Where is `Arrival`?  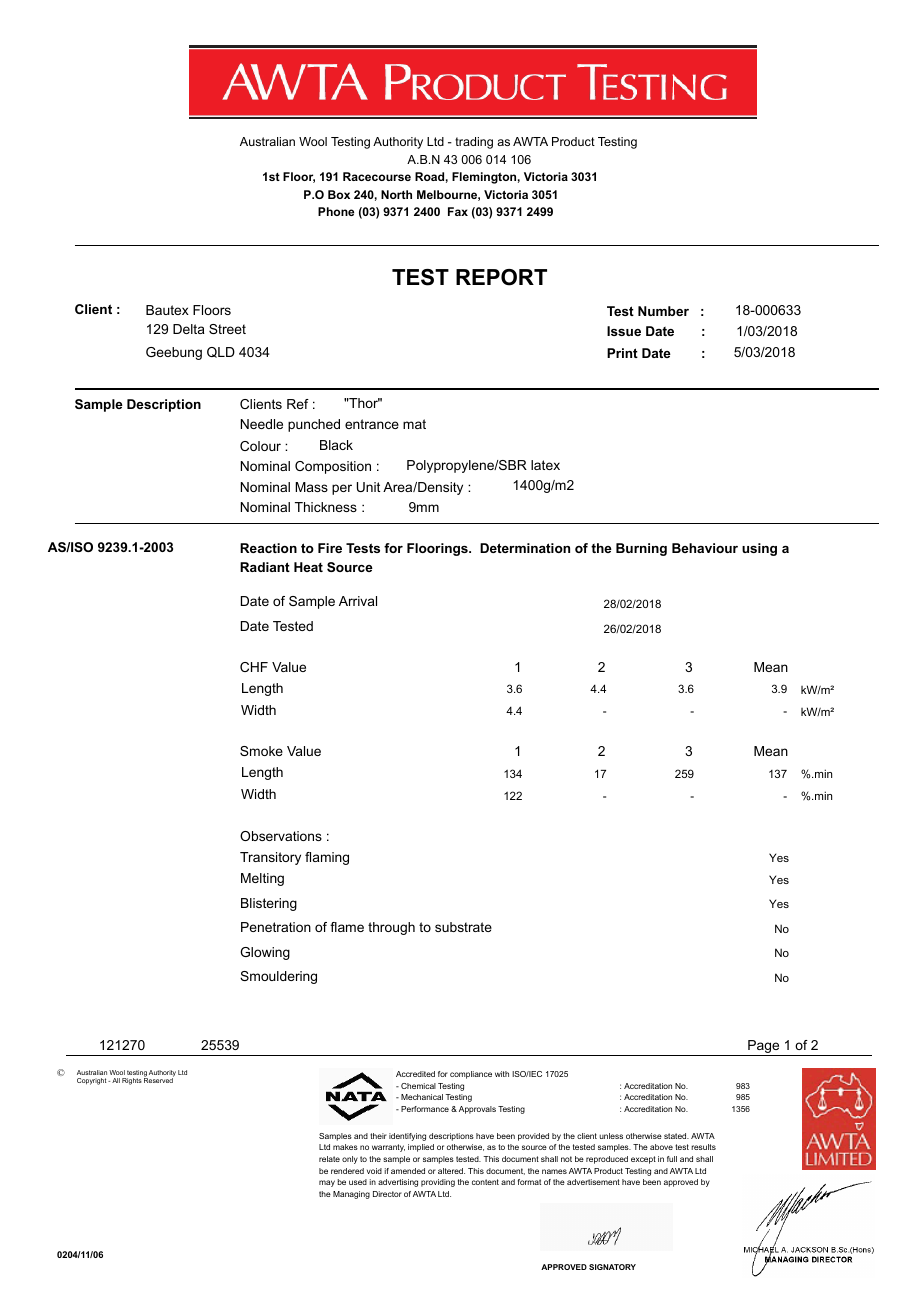
Arrival is located at coordinates (358, 601).
